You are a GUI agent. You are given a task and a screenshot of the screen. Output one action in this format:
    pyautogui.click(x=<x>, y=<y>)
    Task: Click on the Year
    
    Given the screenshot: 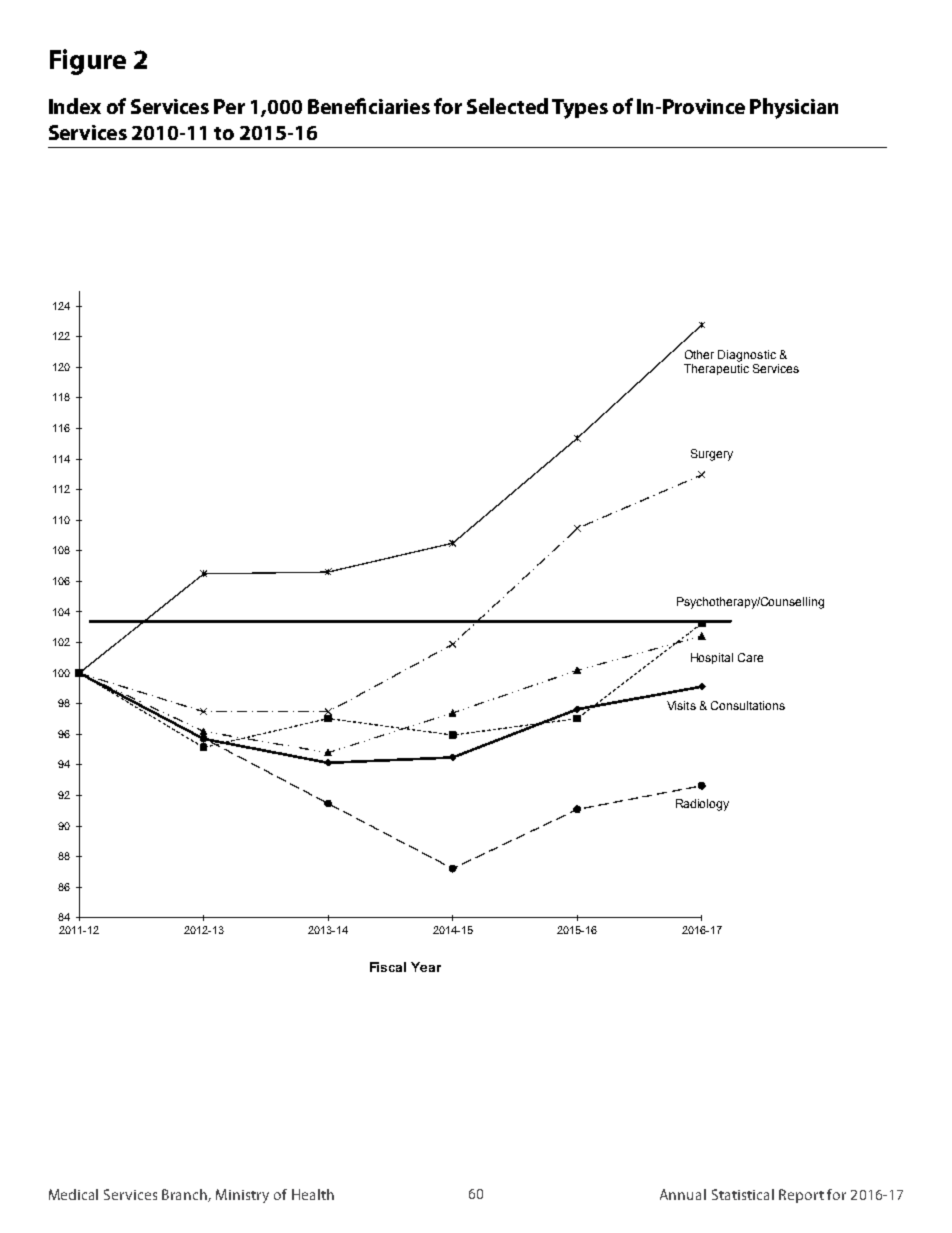 What is the action you would take?
    pyautogui.click(x=426, y=967)
